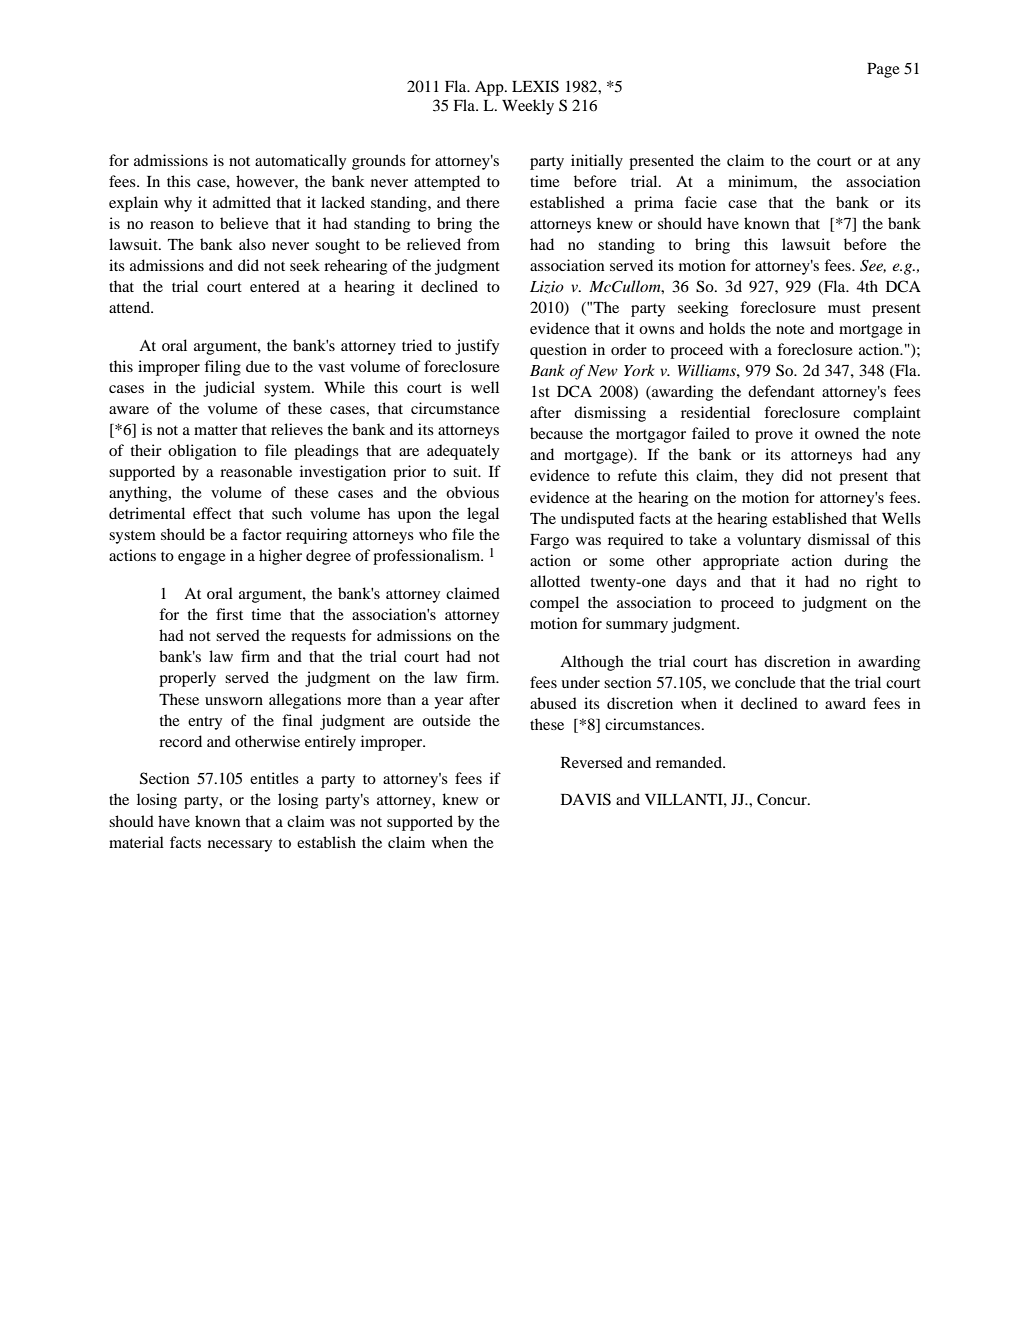 This page has width=1030, height=1333. What do you see at coordinates (477, 347) in the page?
I see `justify` at bounding box center [477, 347].
